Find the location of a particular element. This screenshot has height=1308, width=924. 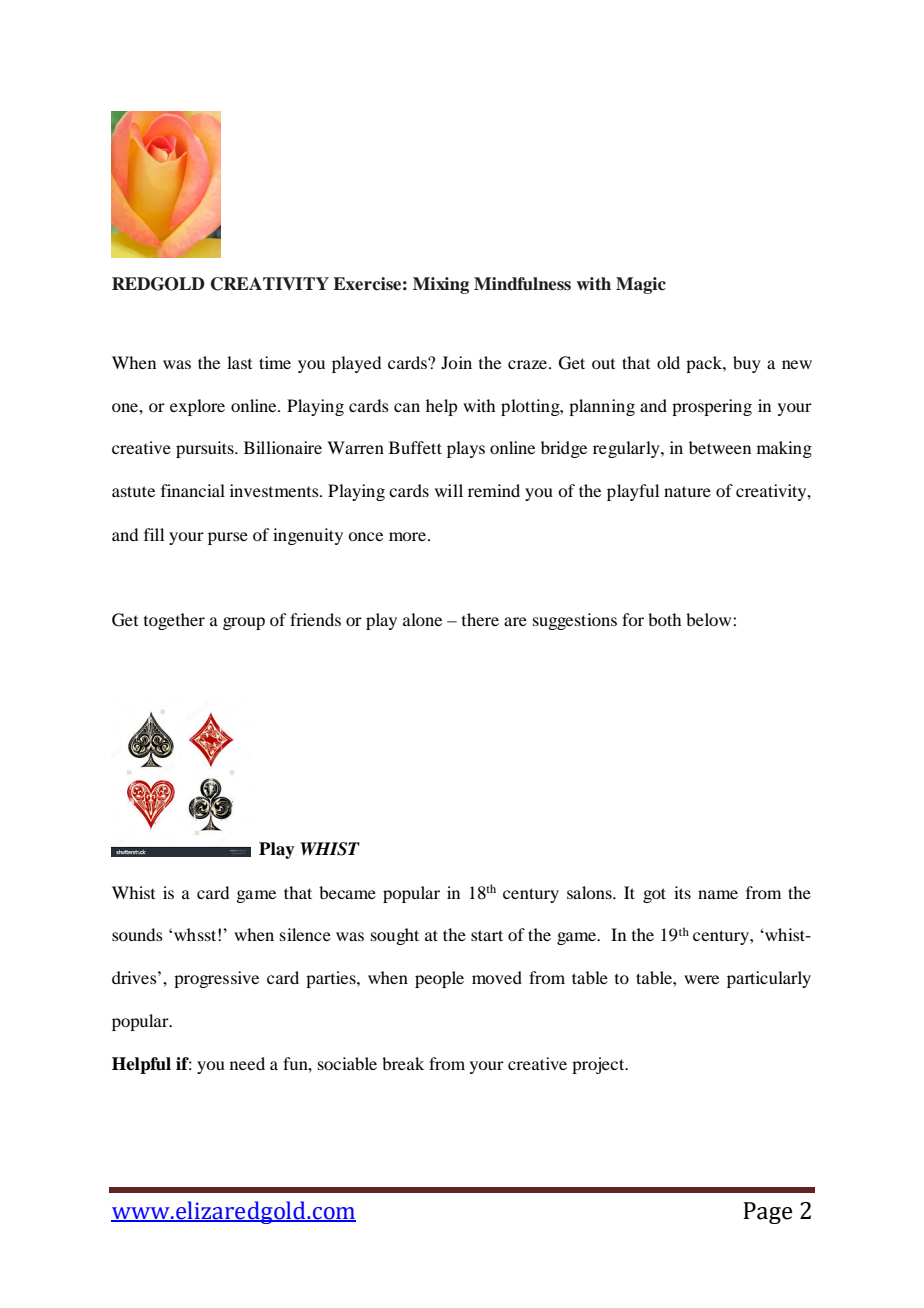

salons is located at coordinates (590, 892).
